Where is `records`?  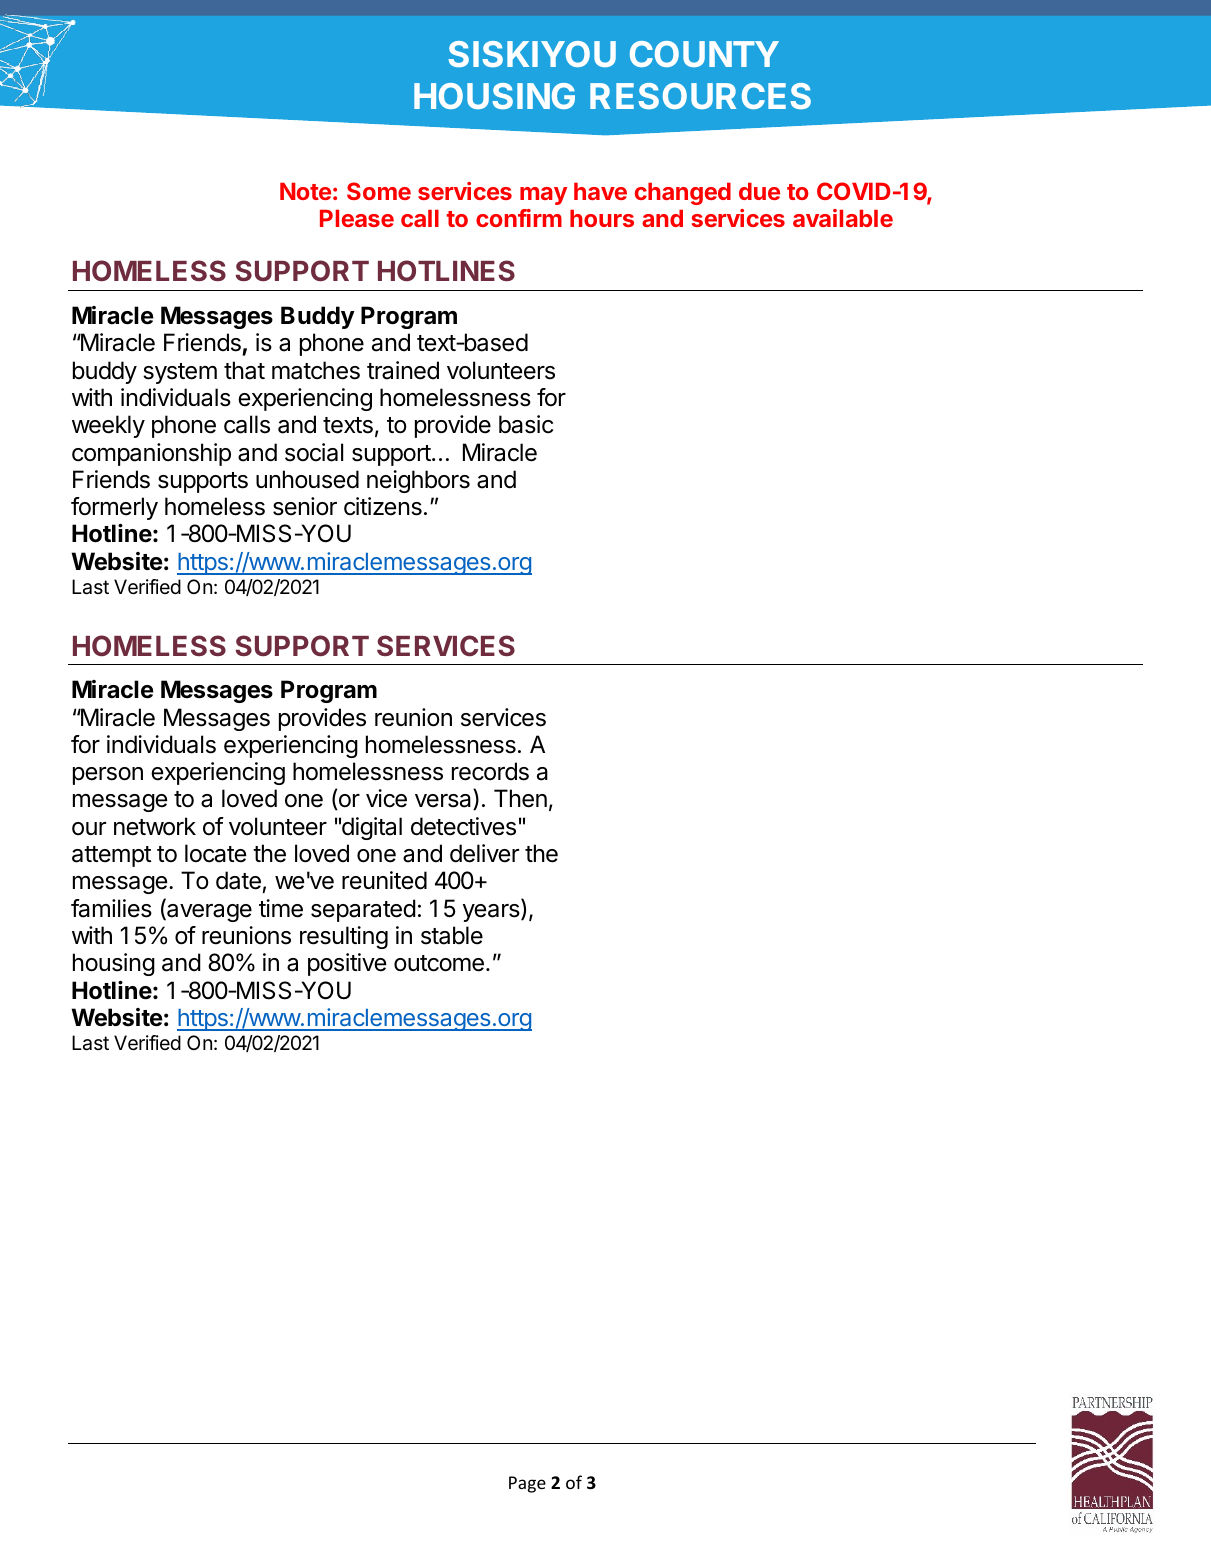 records is located at coordinates (490, 771).
